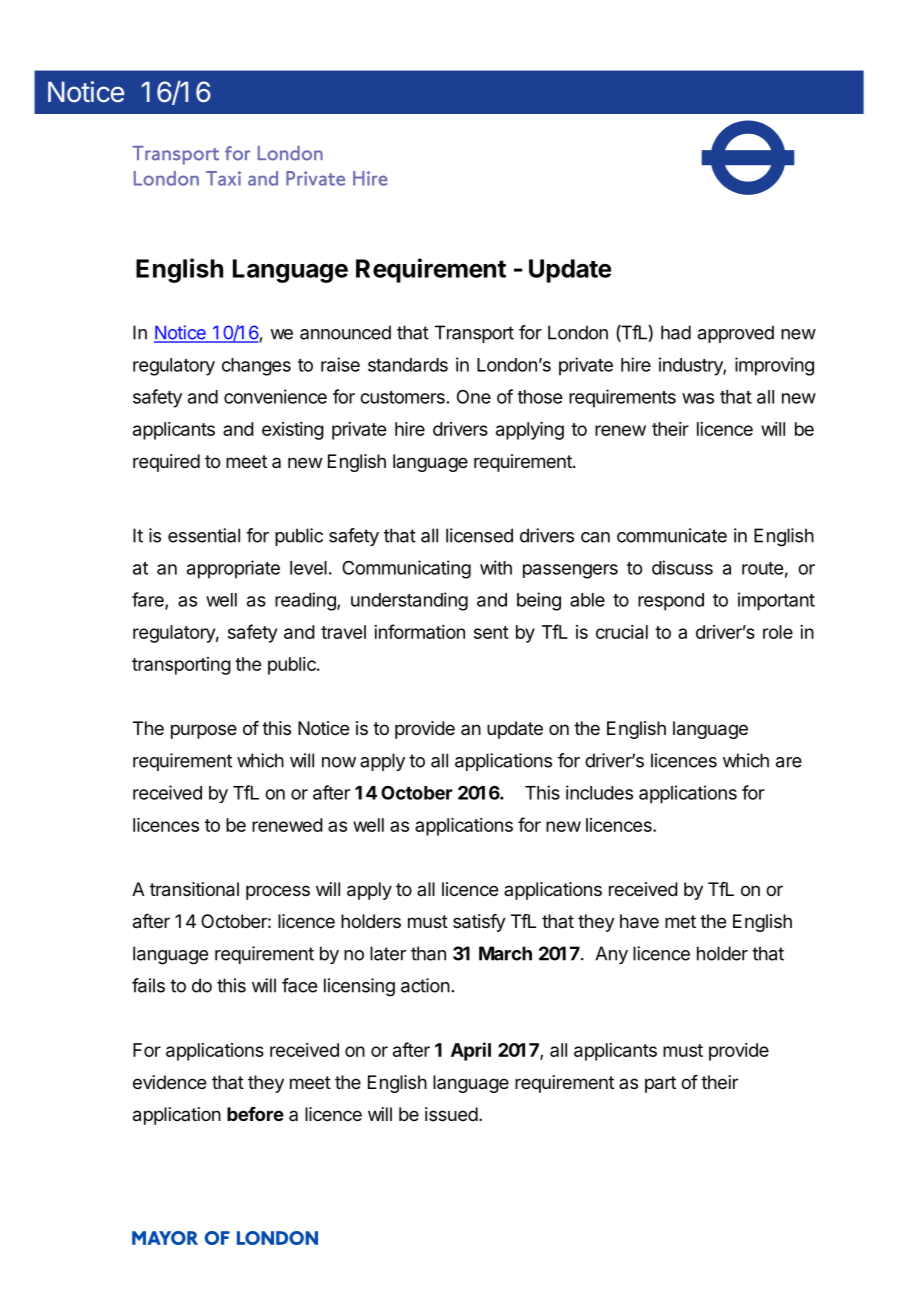 This screenshot has width=924, height=1308. I want to click on One, so click(474, 397).
